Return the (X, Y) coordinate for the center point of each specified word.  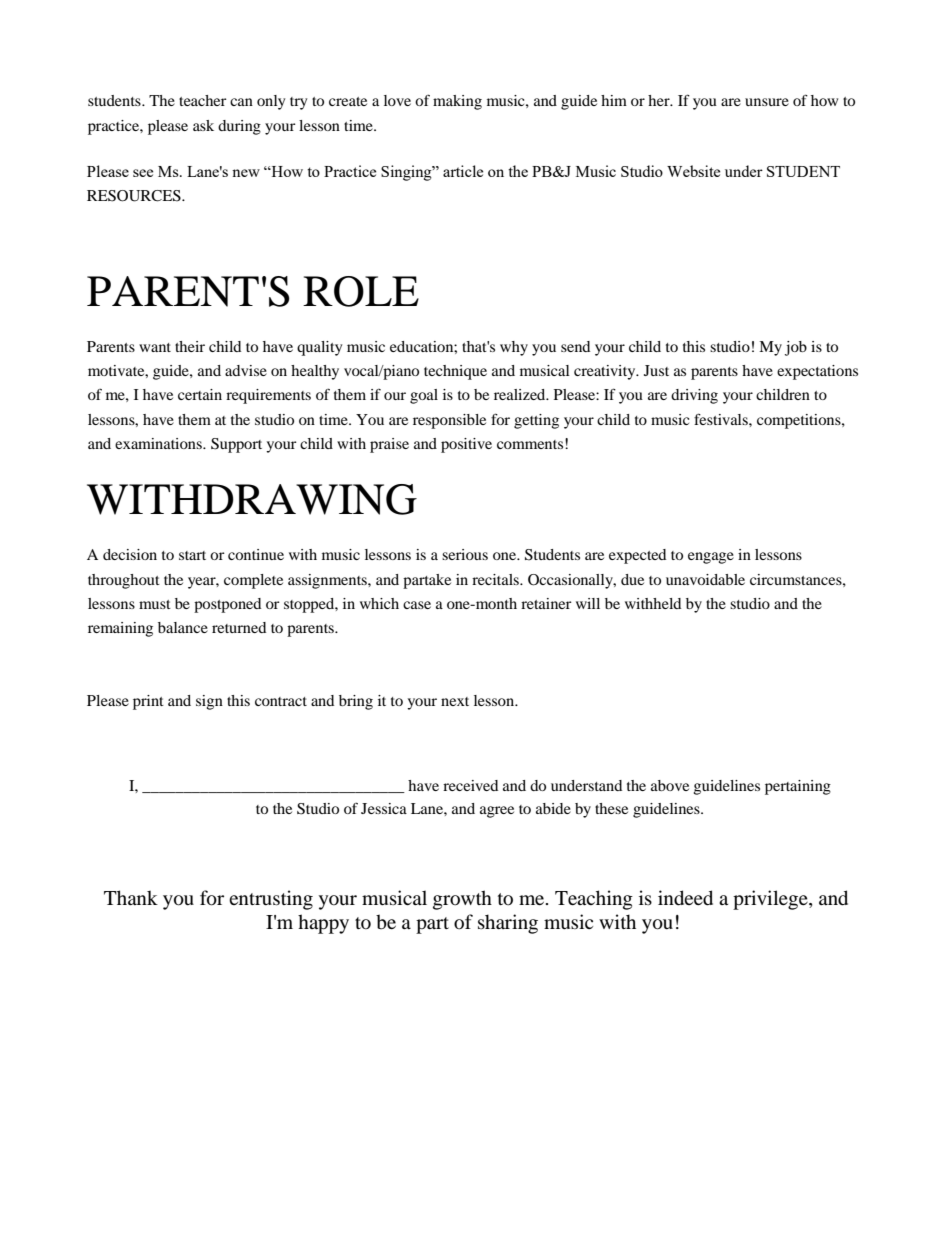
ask (203, 125)
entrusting (271, 900)
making (457, 102)
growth (462, 900)
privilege (771, 900)
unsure (767, 102)
